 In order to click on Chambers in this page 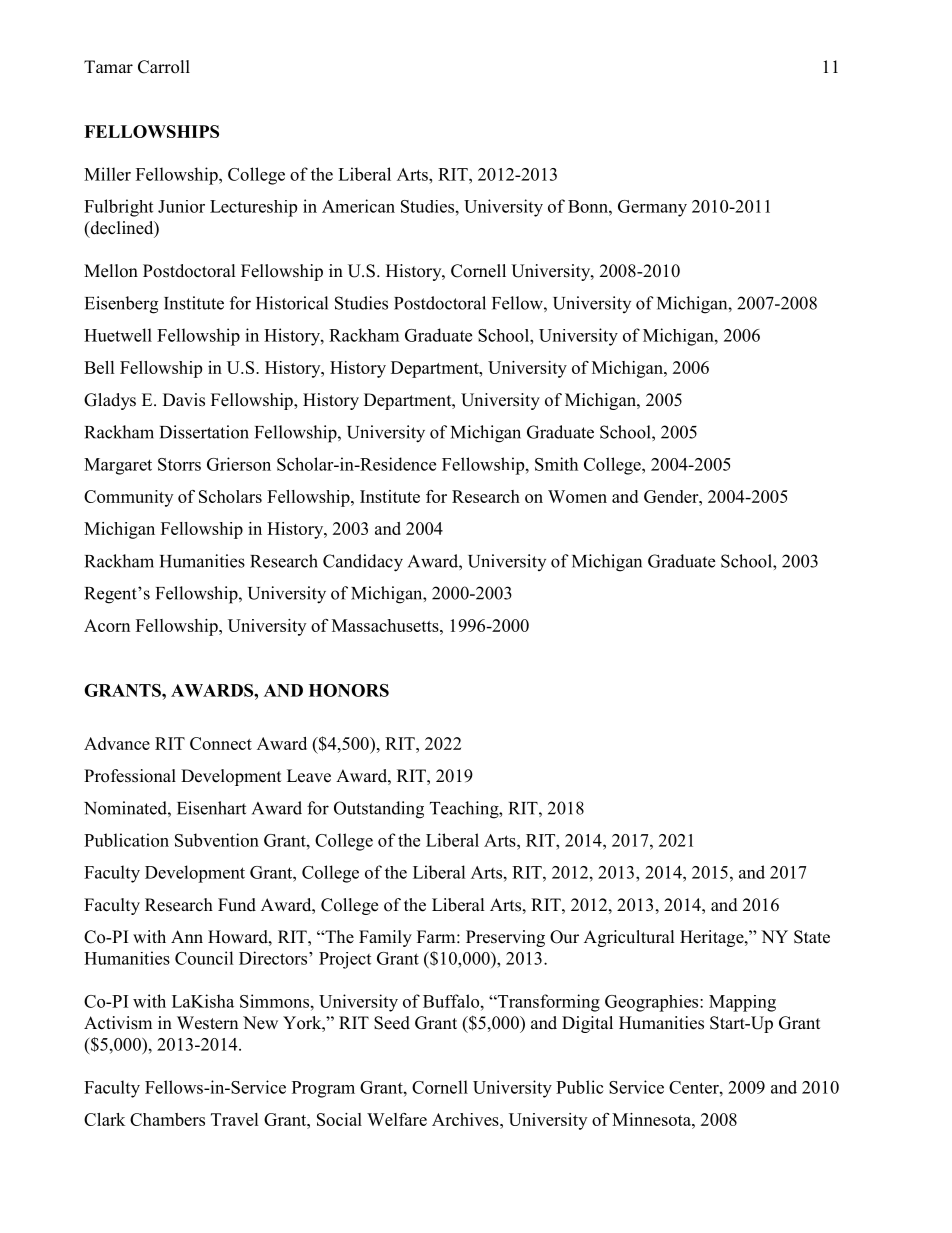, I will do `click(167, 1119)`.
